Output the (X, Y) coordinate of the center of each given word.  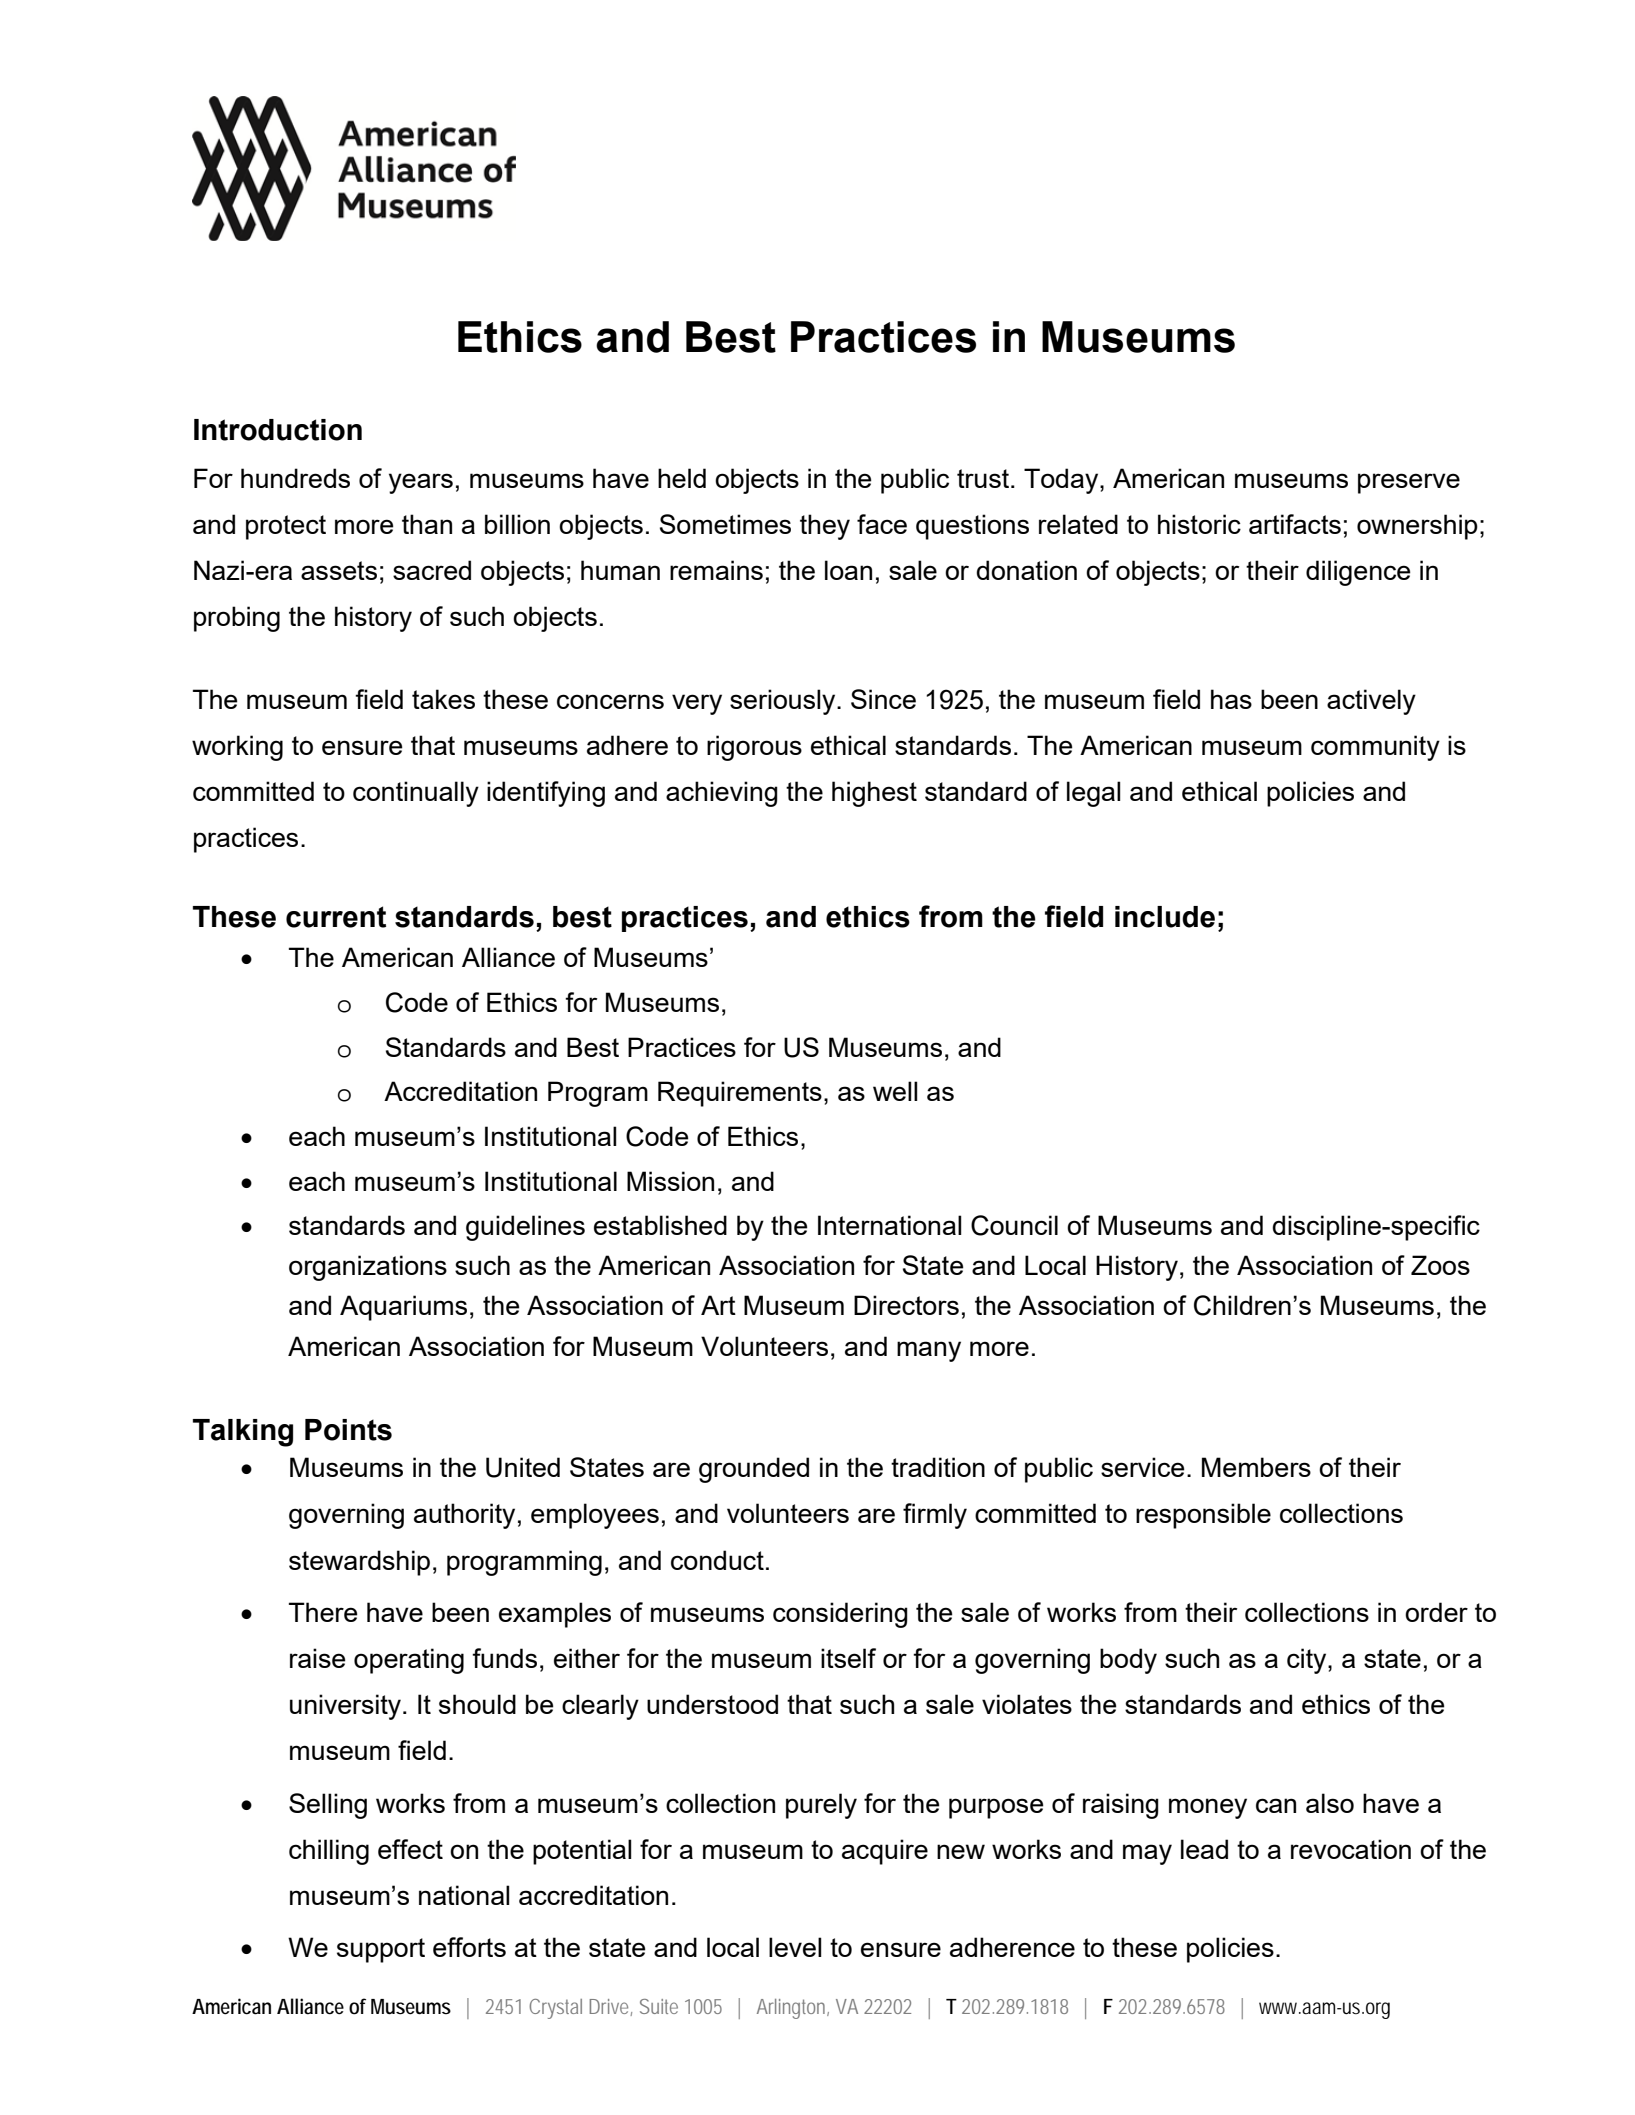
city (1308, 1661)
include (1165, 917)
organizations (368, 1268)
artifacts (1295, 524)
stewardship (359, 1563)
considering (840, 1615)
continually (416, 794)
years (421, 483)
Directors (906, 1305)
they (825, 527)
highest (874, 794)
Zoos (1440, 1265)
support (381, 1950)
